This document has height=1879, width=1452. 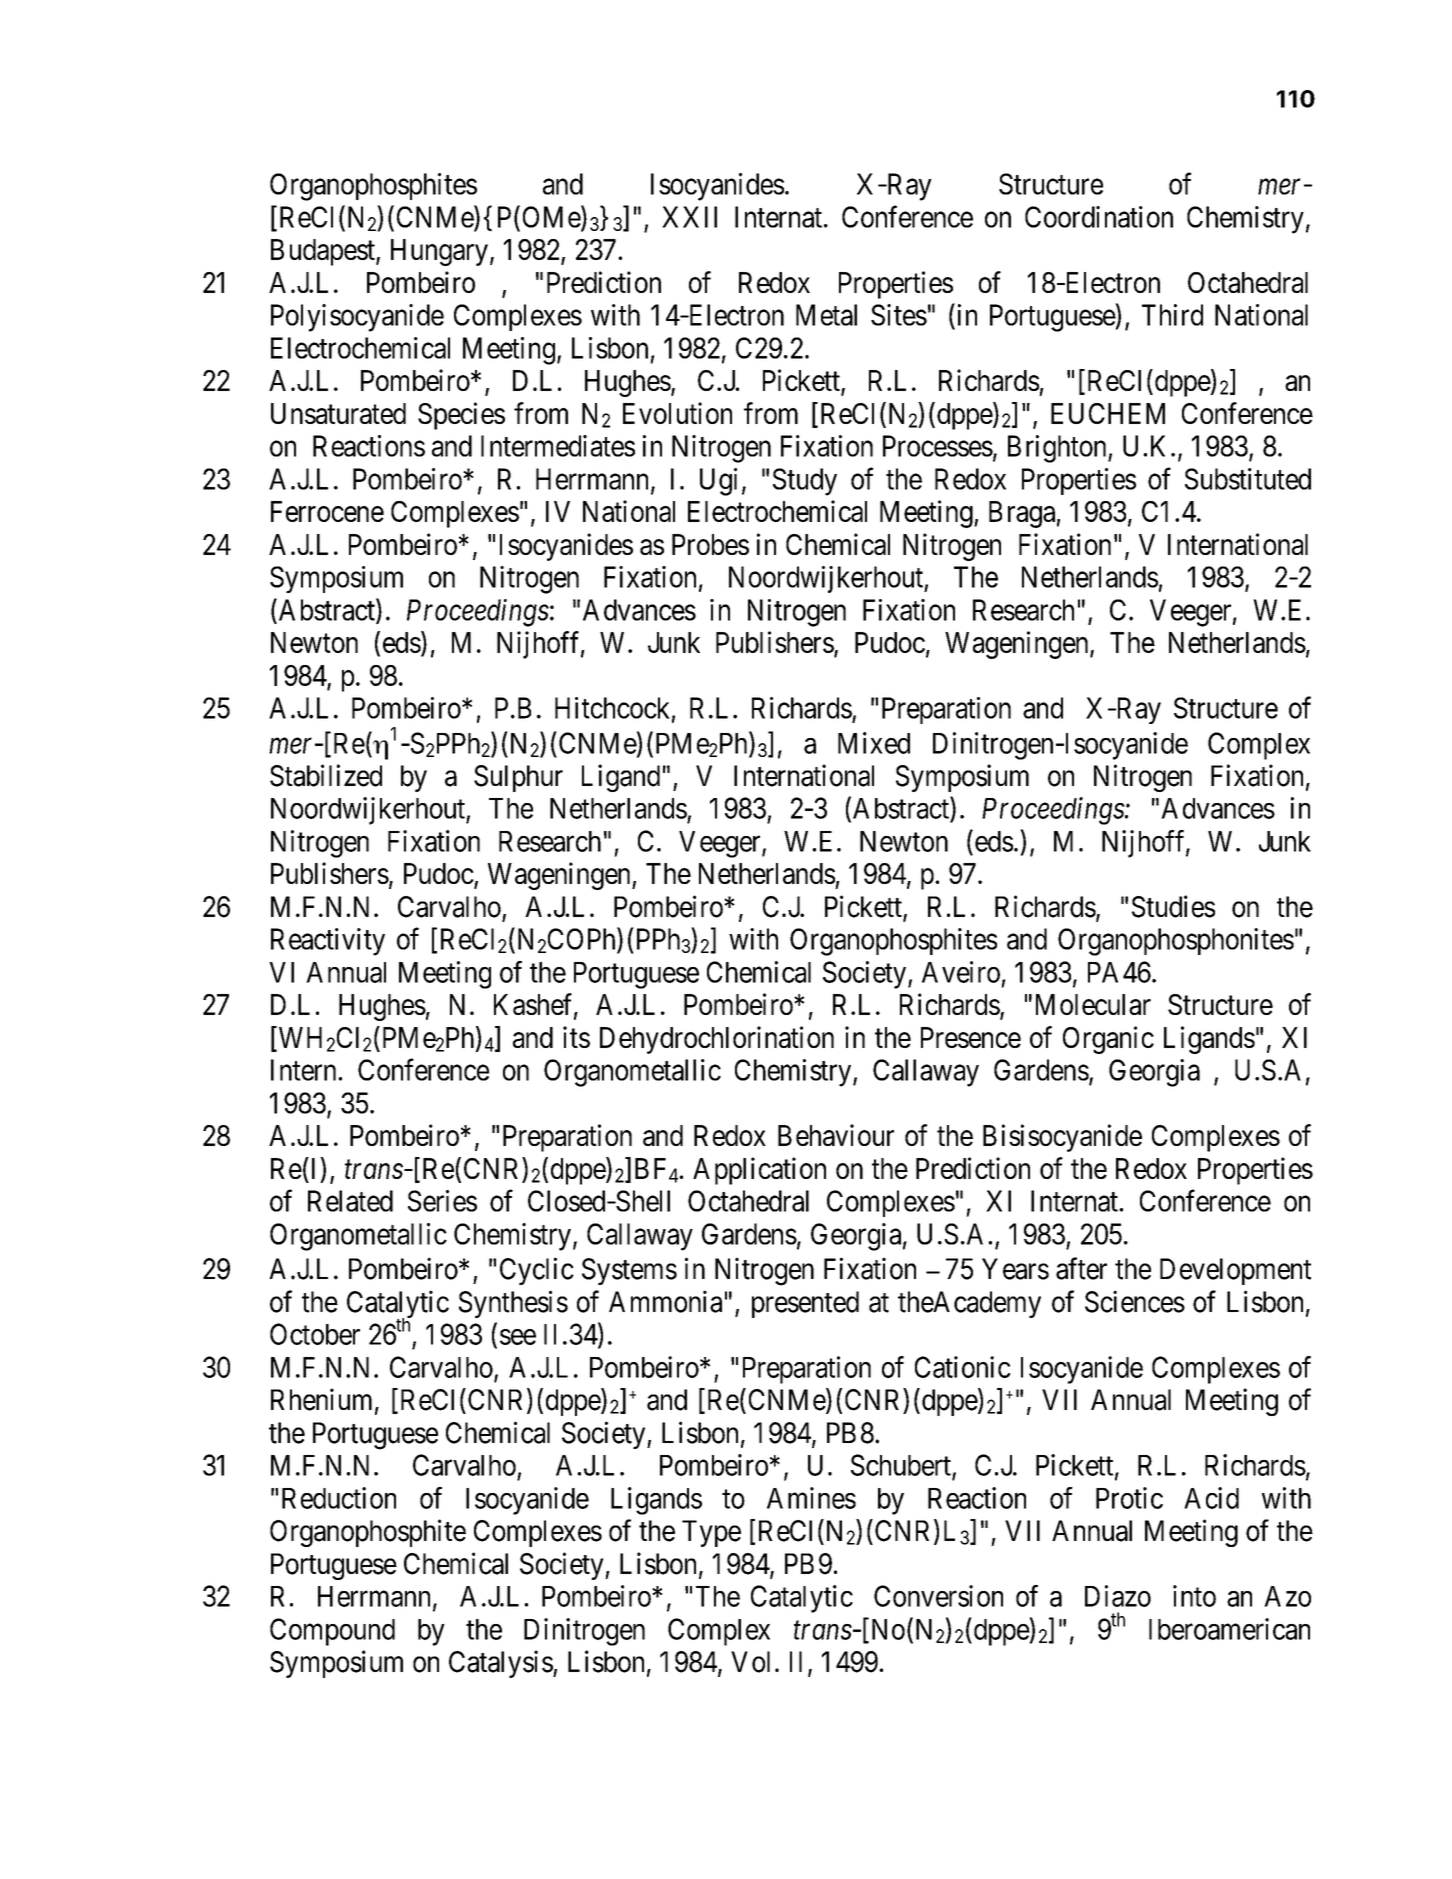 I want to click on Coordination, so click(x=1099, y=217).
